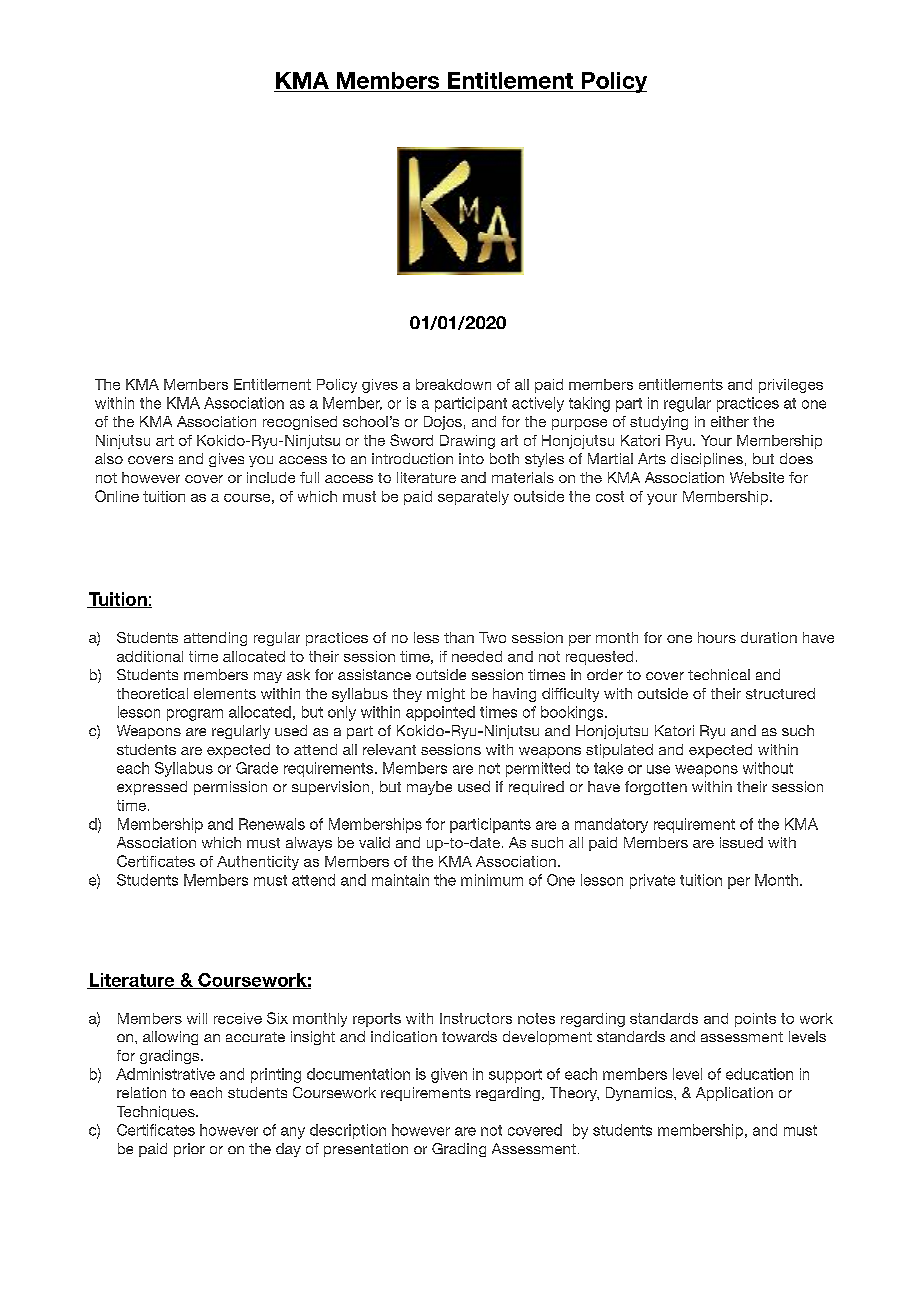 This page has height=1308, width=924. What do you see at coordinates (492, 880) in the page?
I see `minimum` at bounding box center [492, 880].
